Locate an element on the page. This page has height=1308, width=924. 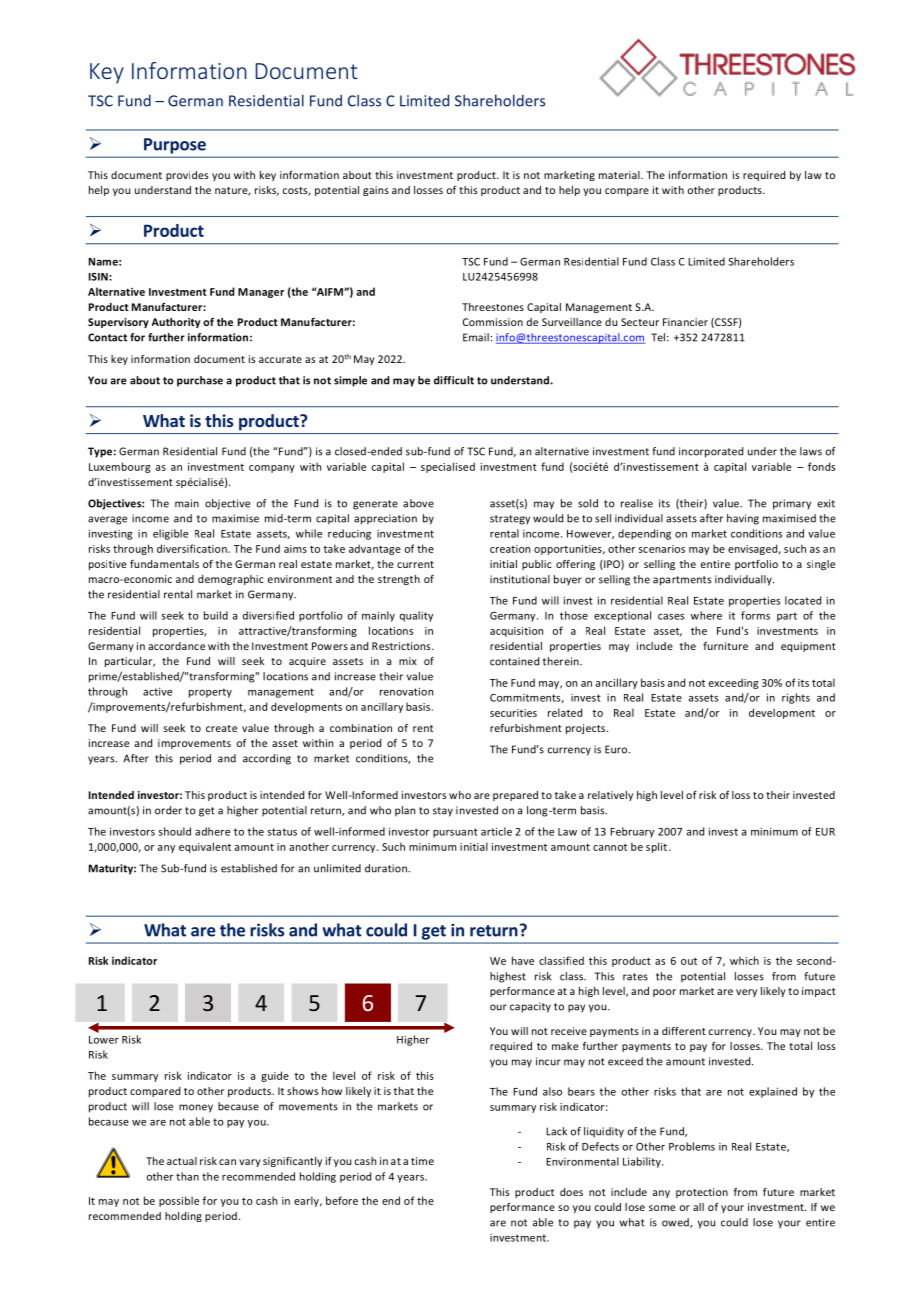
gains is located at coordinates (376, 191).
